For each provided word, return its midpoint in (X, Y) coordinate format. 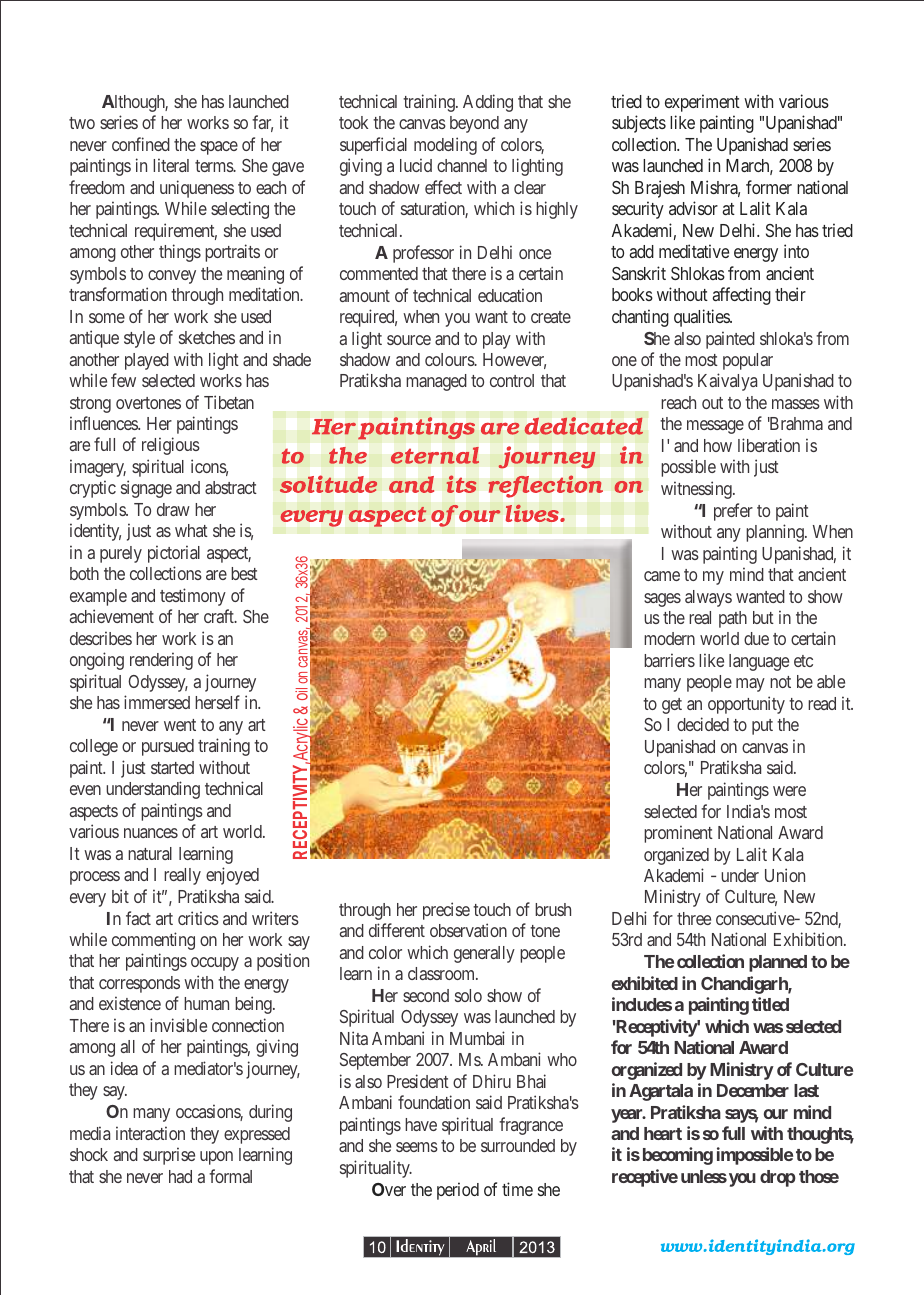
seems (417, 1147)
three (694, 918)
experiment (702, 103)
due (756, 638)
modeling (445, 146)
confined (141, 144)
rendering (161, 661)
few (123, 380)
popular (748, 361)
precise (446, 911)
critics (198, 918)
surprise (169, 1156)
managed (436, 382)
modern (669, 638)
